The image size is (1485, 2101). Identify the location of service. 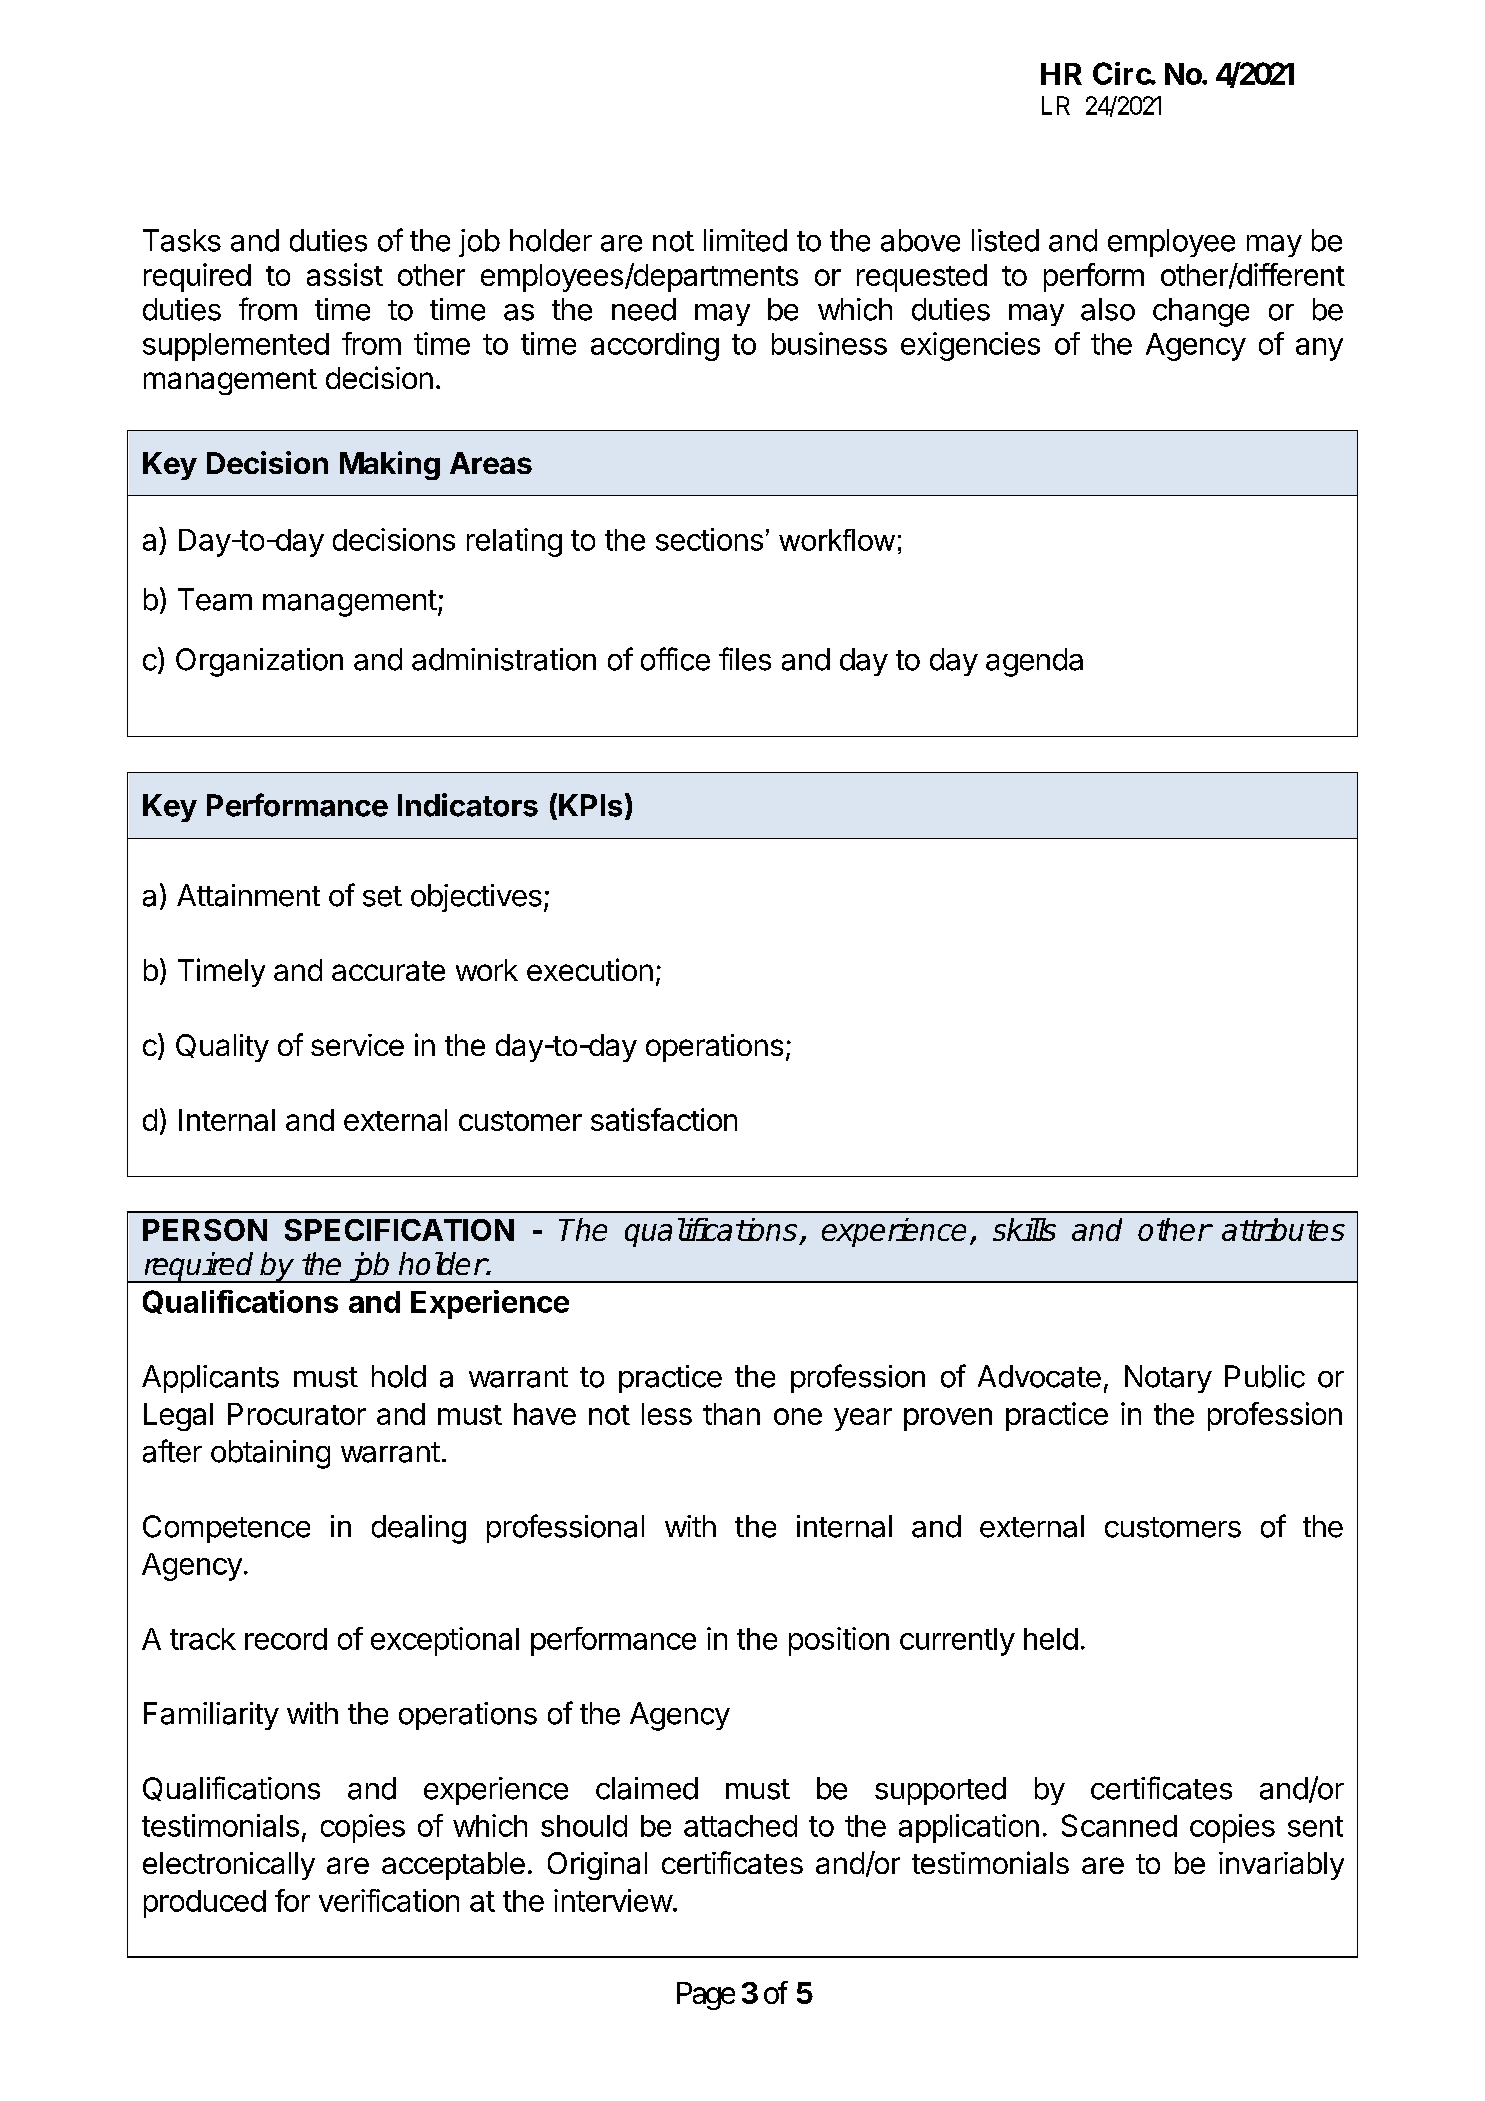
(357, 1045).
